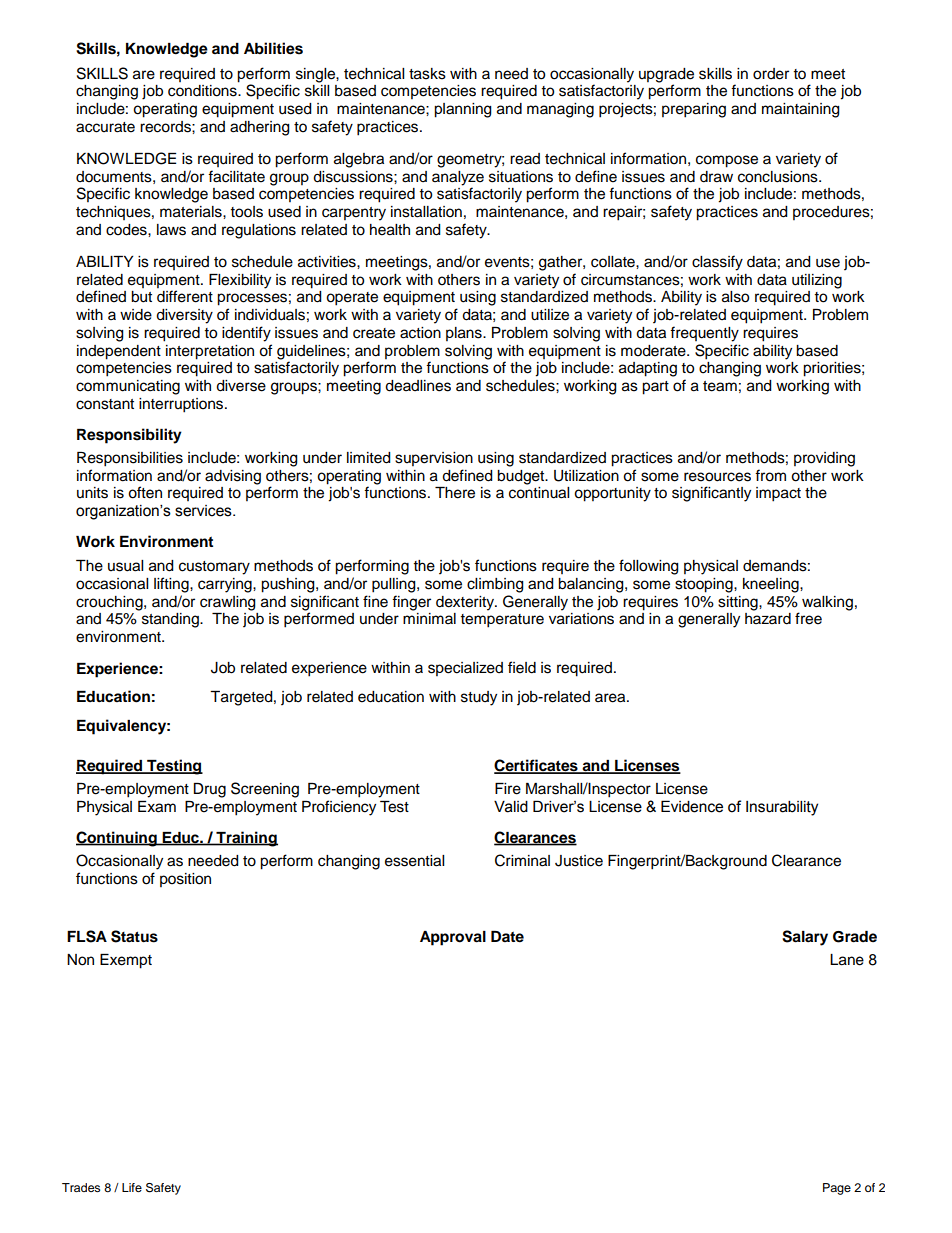  Describe the element at coordinates (129, 436) in the document. I see `Responsibility` at that location.
